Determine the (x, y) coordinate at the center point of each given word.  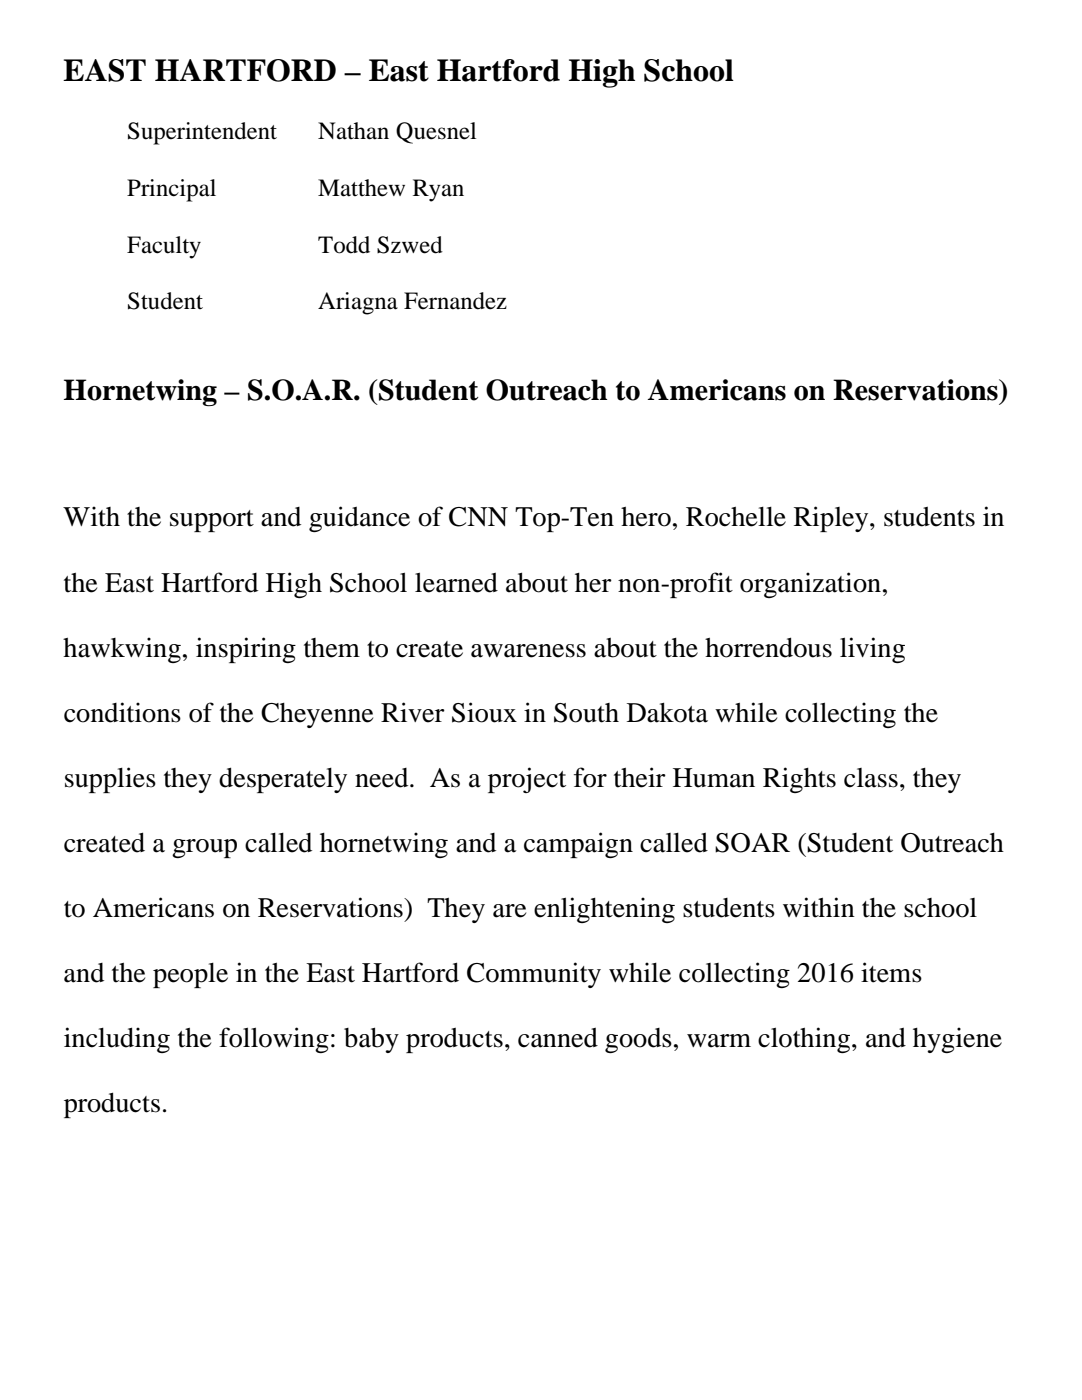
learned (456, 582)
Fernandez (455, 301)
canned (558, 1037)
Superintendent (202, 133)
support (212, 521)
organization (810, 585)
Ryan (438, 190)
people (190, 975)
